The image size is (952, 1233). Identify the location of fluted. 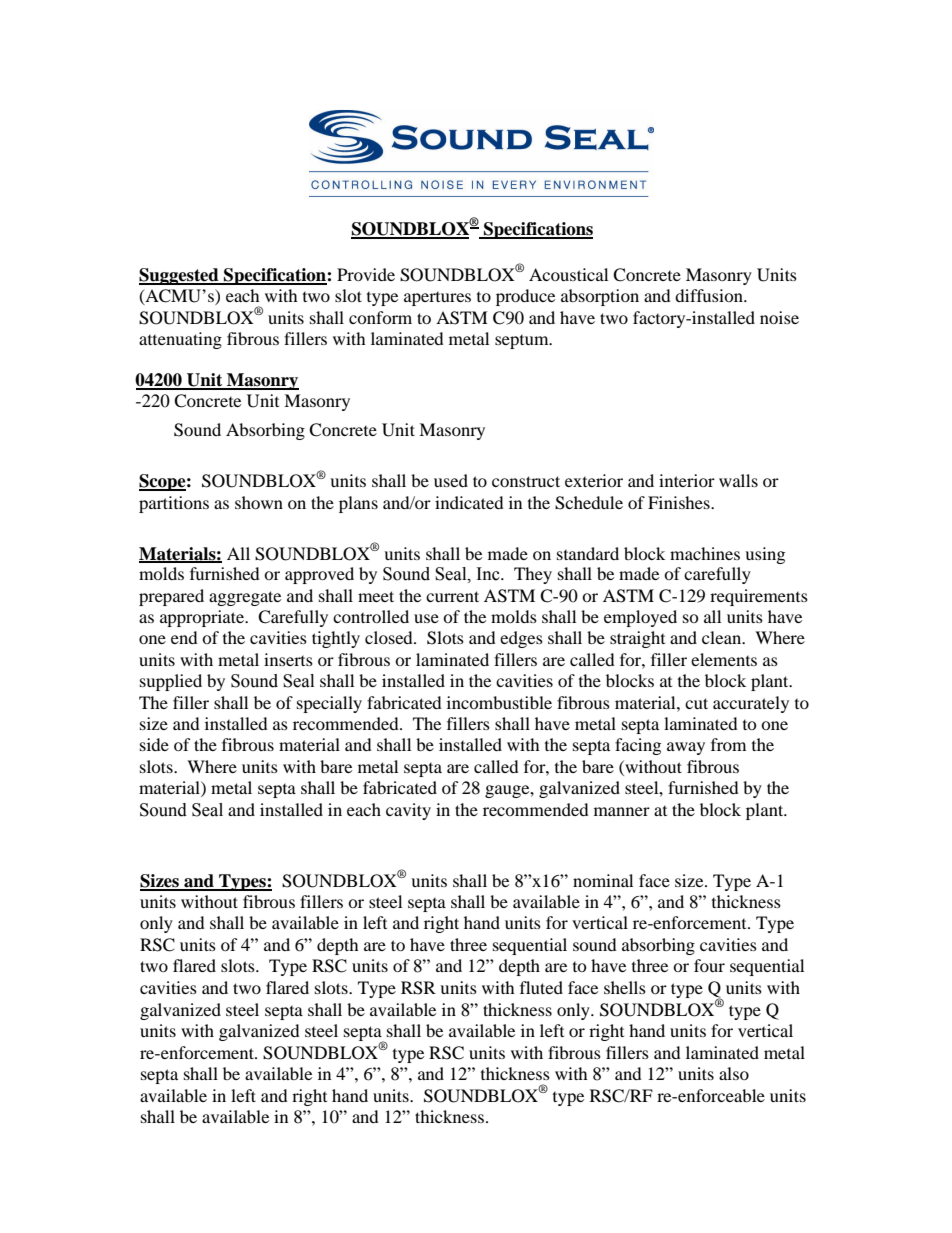
(541, 987).
